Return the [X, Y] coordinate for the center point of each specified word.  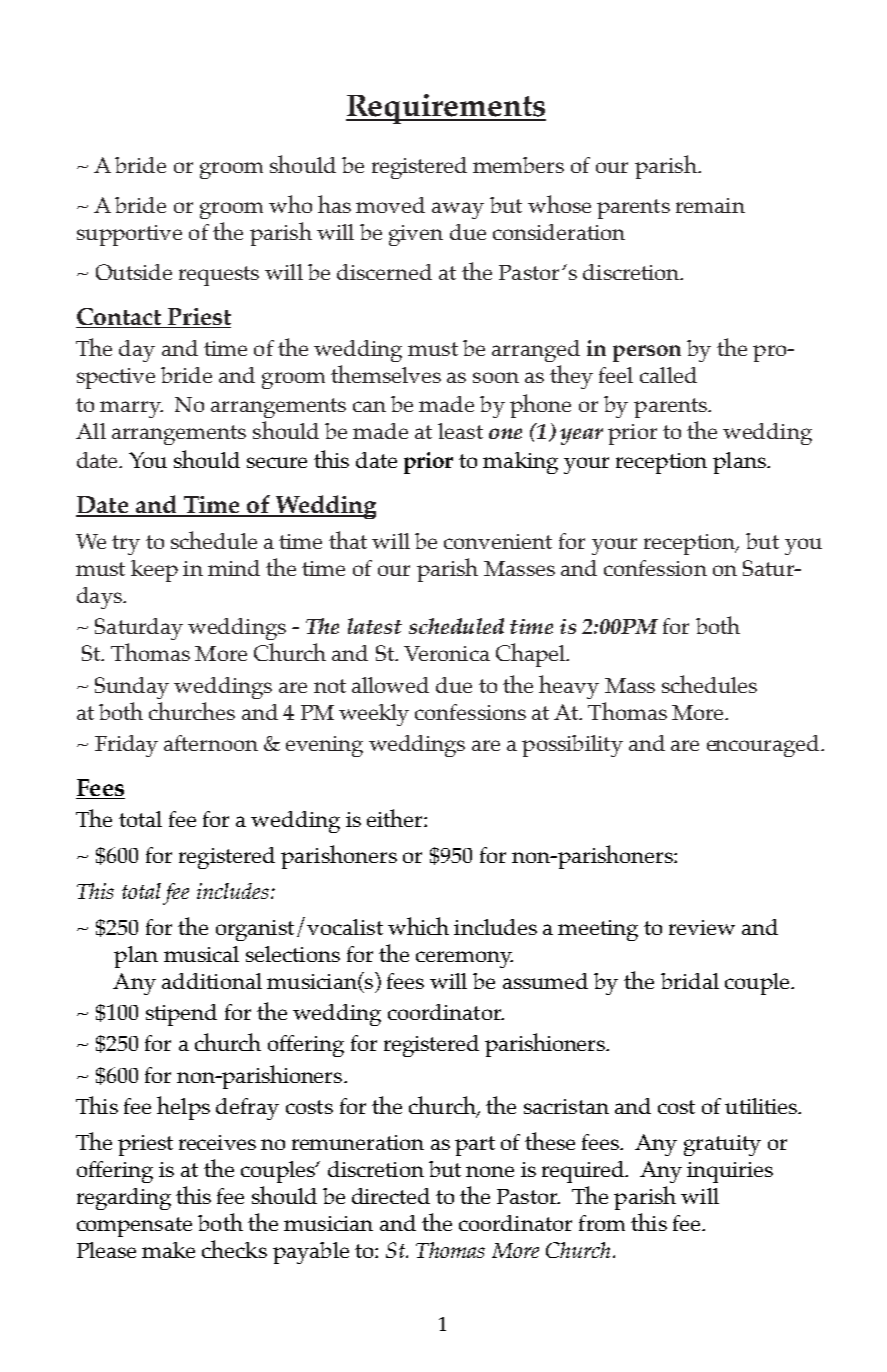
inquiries [730, 1172]
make [168, 1250]
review [702, 927]
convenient [498, 541]
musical [201, 954]
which [418, 926]
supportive [129, 235]
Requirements [446, 109]
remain [710, 205]
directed [391, 1196]
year [581, 436]
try [126, 545]
